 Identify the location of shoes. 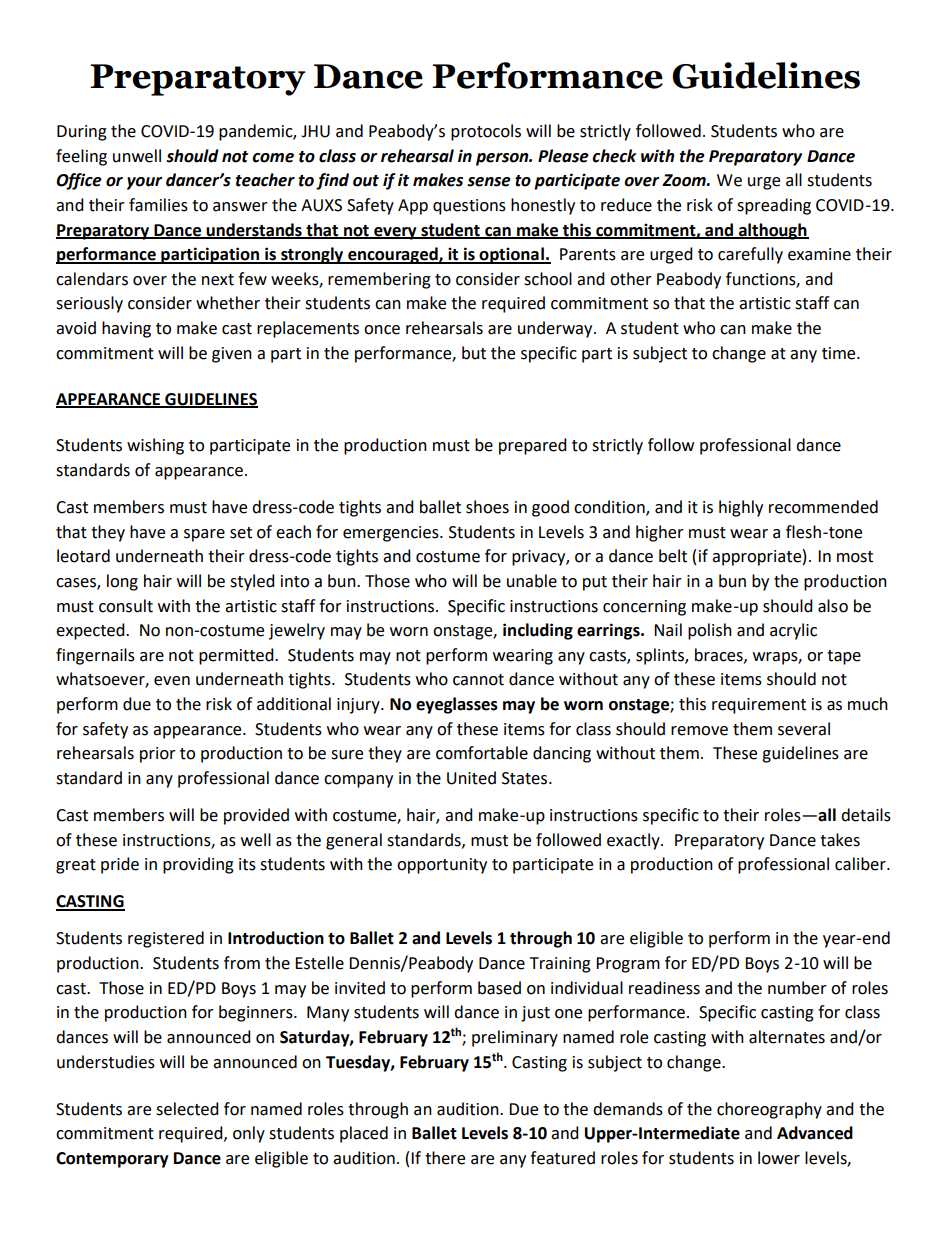
(487, 507).
